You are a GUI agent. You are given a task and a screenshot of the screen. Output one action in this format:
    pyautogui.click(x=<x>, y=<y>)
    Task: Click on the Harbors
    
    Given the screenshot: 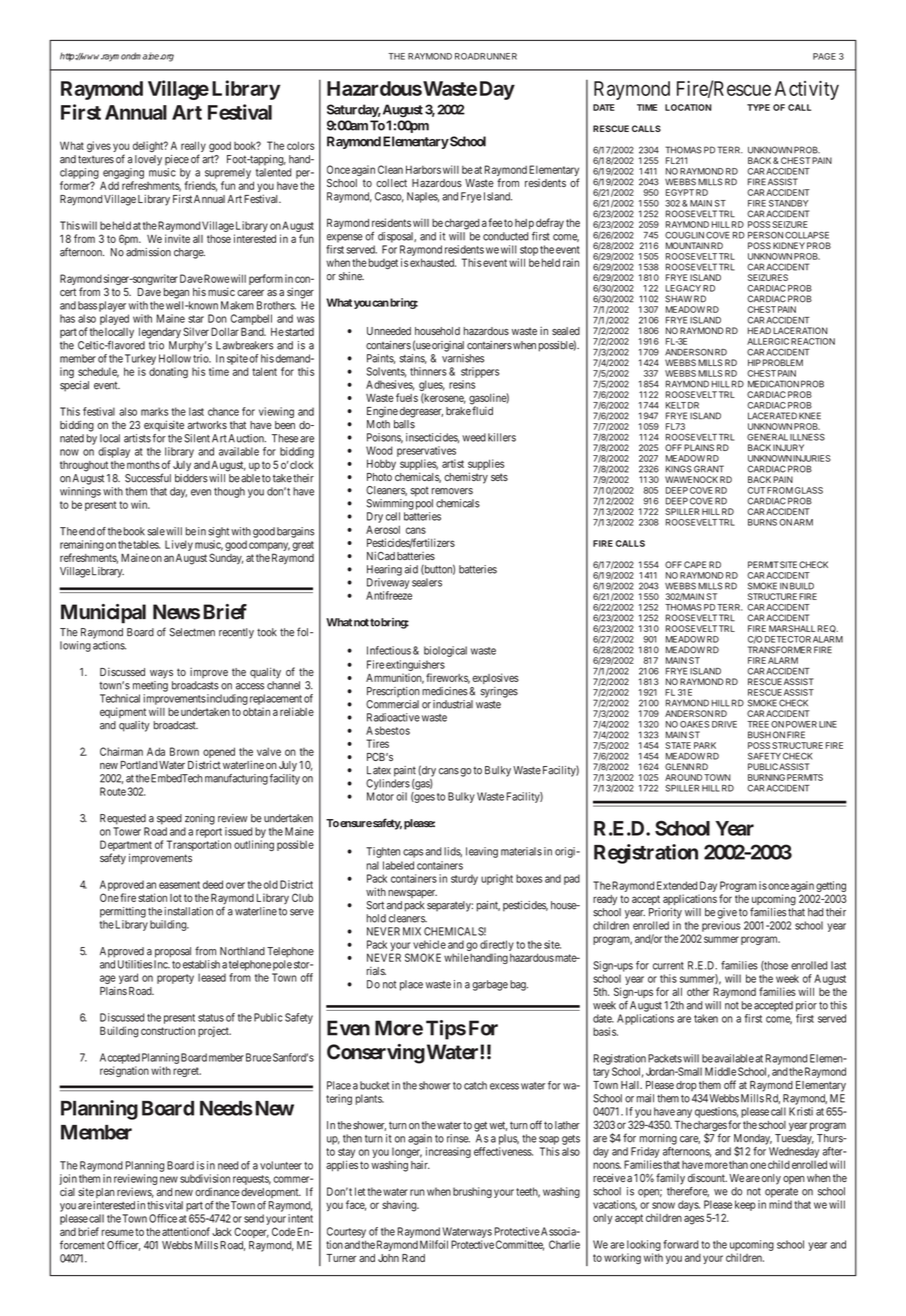 What is the action you would take?
    pyautogui.click(x=423, y=169)
